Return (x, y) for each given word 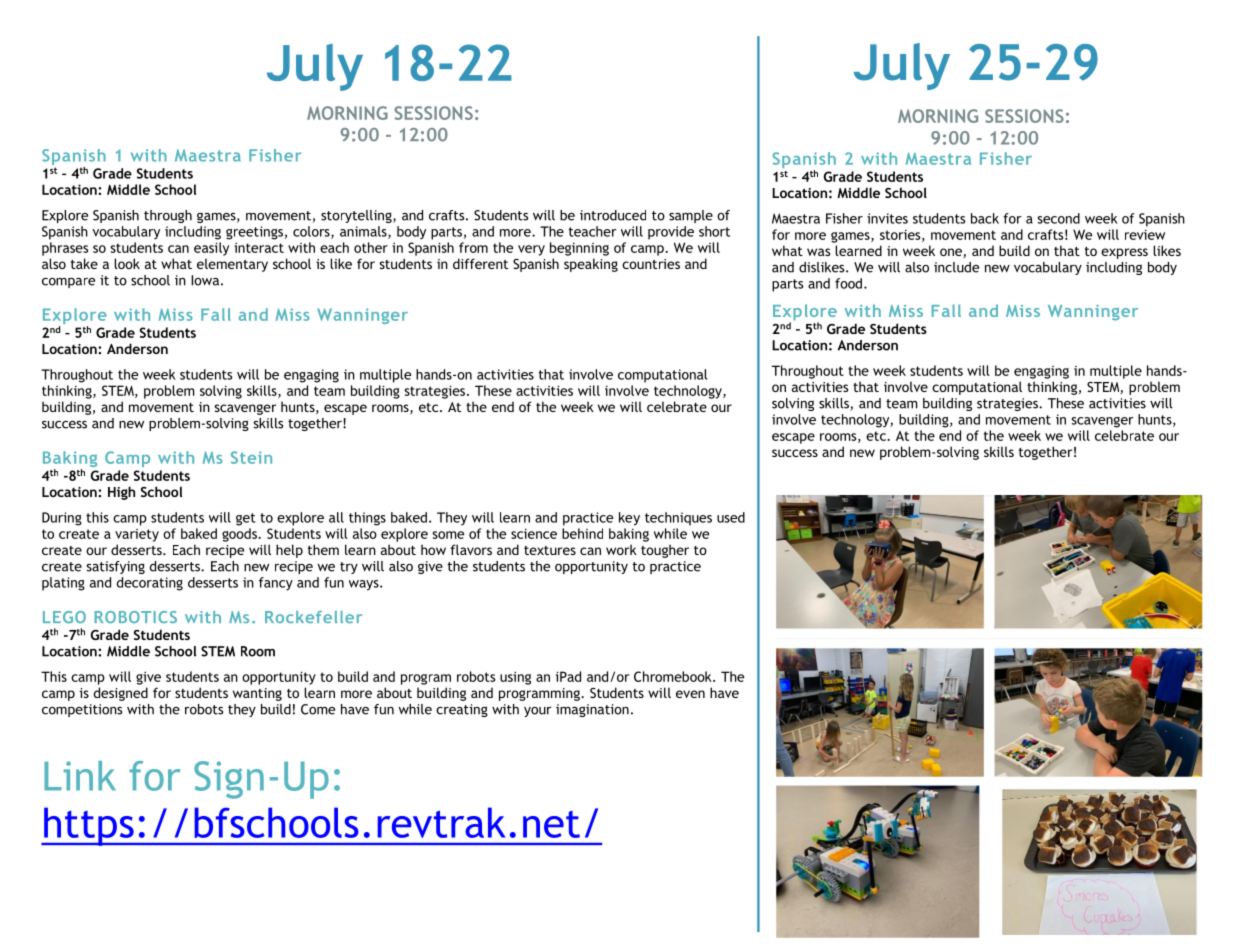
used (731, 517)
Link (80, 776)
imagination (592, 710)
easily (211, 249)
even (690, 694)
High (121, 493)
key (629, 519)
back (985, 218)
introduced (613, 215)
